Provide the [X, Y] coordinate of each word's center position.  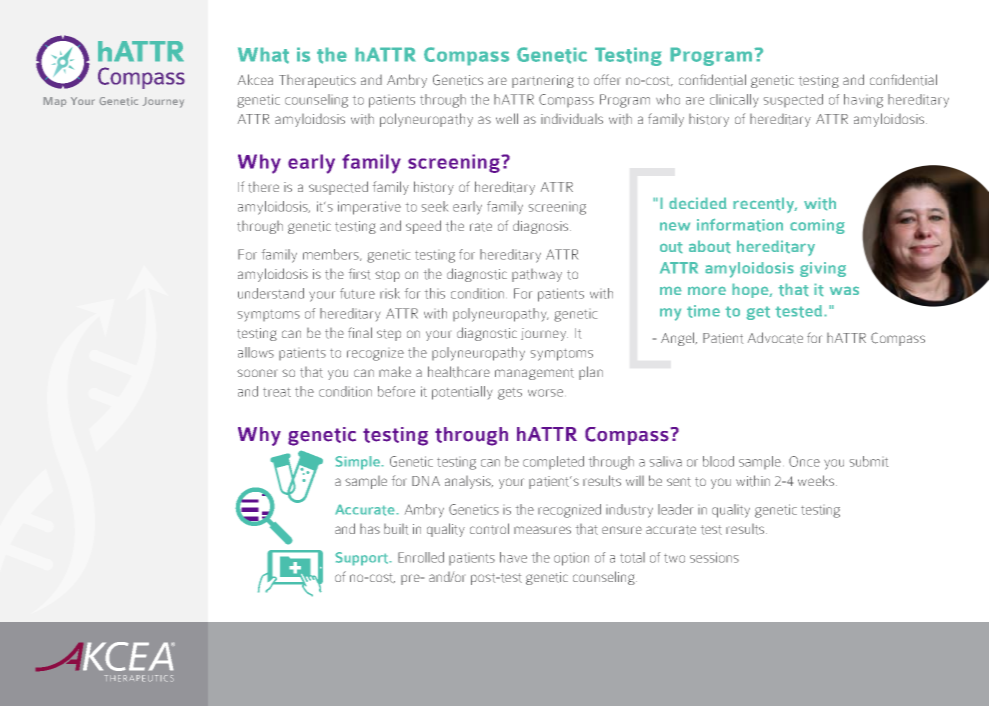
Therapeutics [317, 81]
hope [751, 290]
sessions [714, 557]
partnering [543, 81]
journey [544, 334]
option [571, 560]
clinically [734, 100]
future [357, 293]
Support [363, 559]
